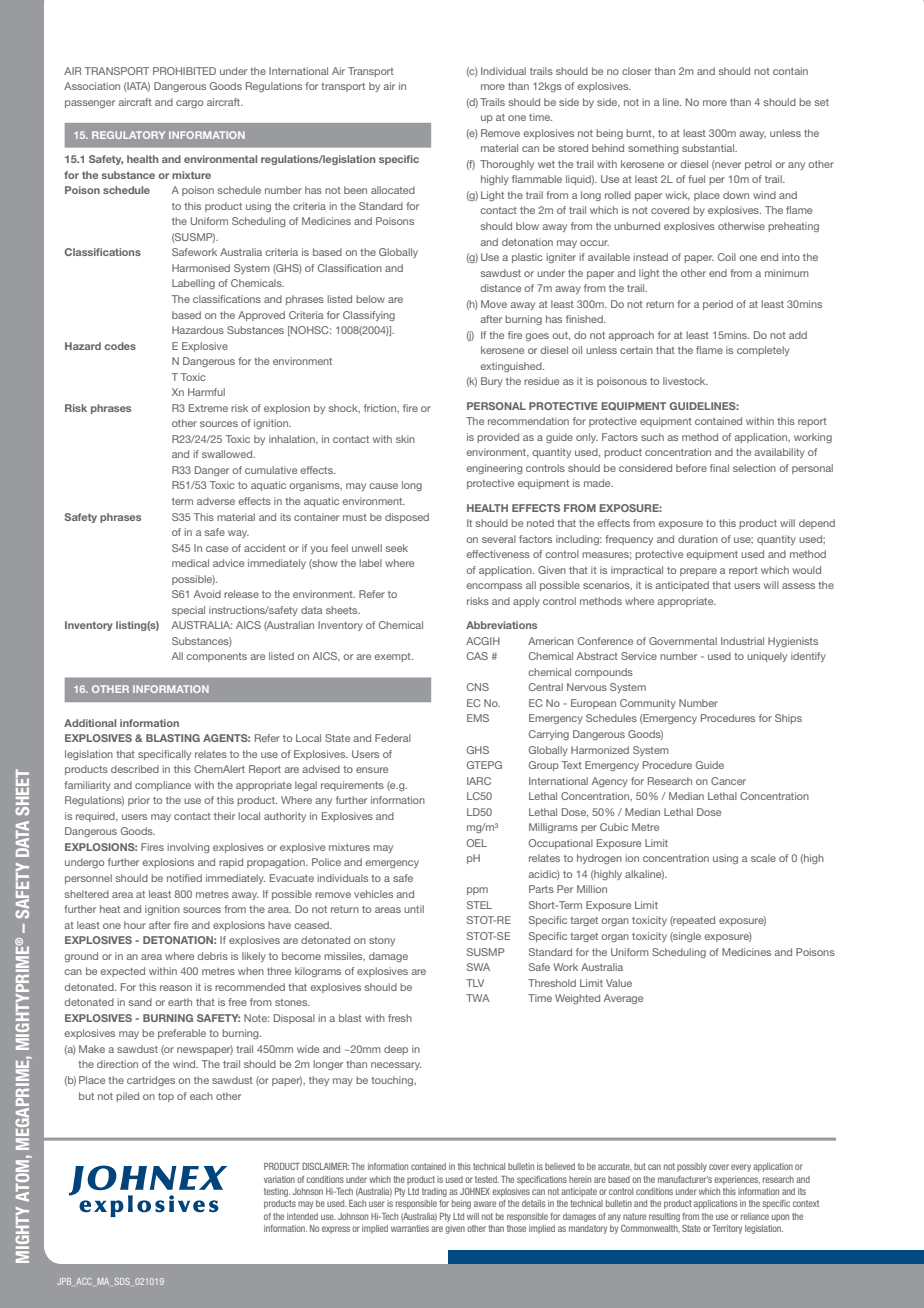 The image size is (924, 1308). I want to click on cargo, so click(189, 104).
